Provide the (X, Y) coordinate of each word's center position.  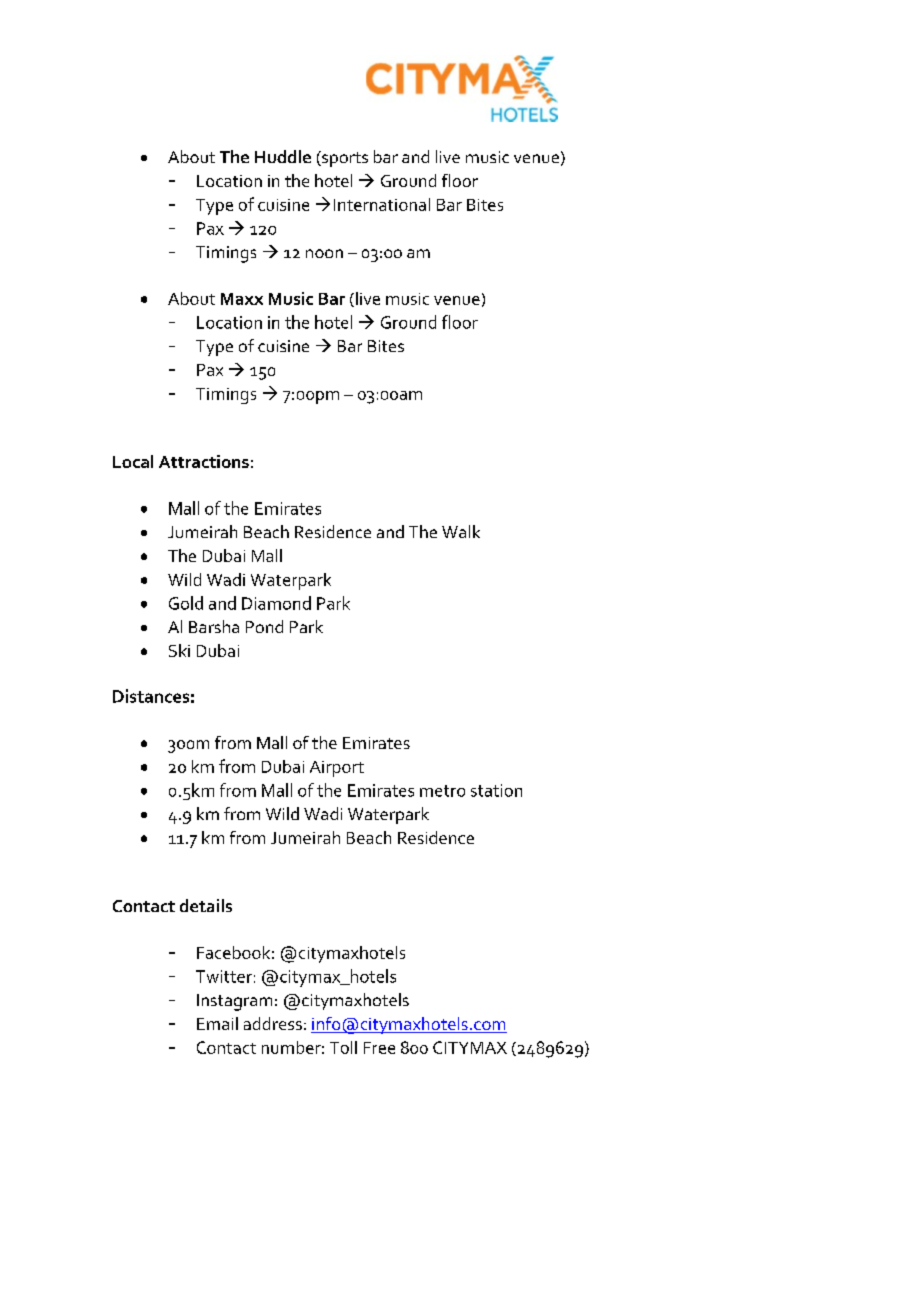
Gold (186, 603)
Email (217, 1023)
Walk (461, 531)
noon (324, 253)
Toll (343, 1047)
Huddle (283, 156)
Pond (264, 626)
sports (344, 159)
